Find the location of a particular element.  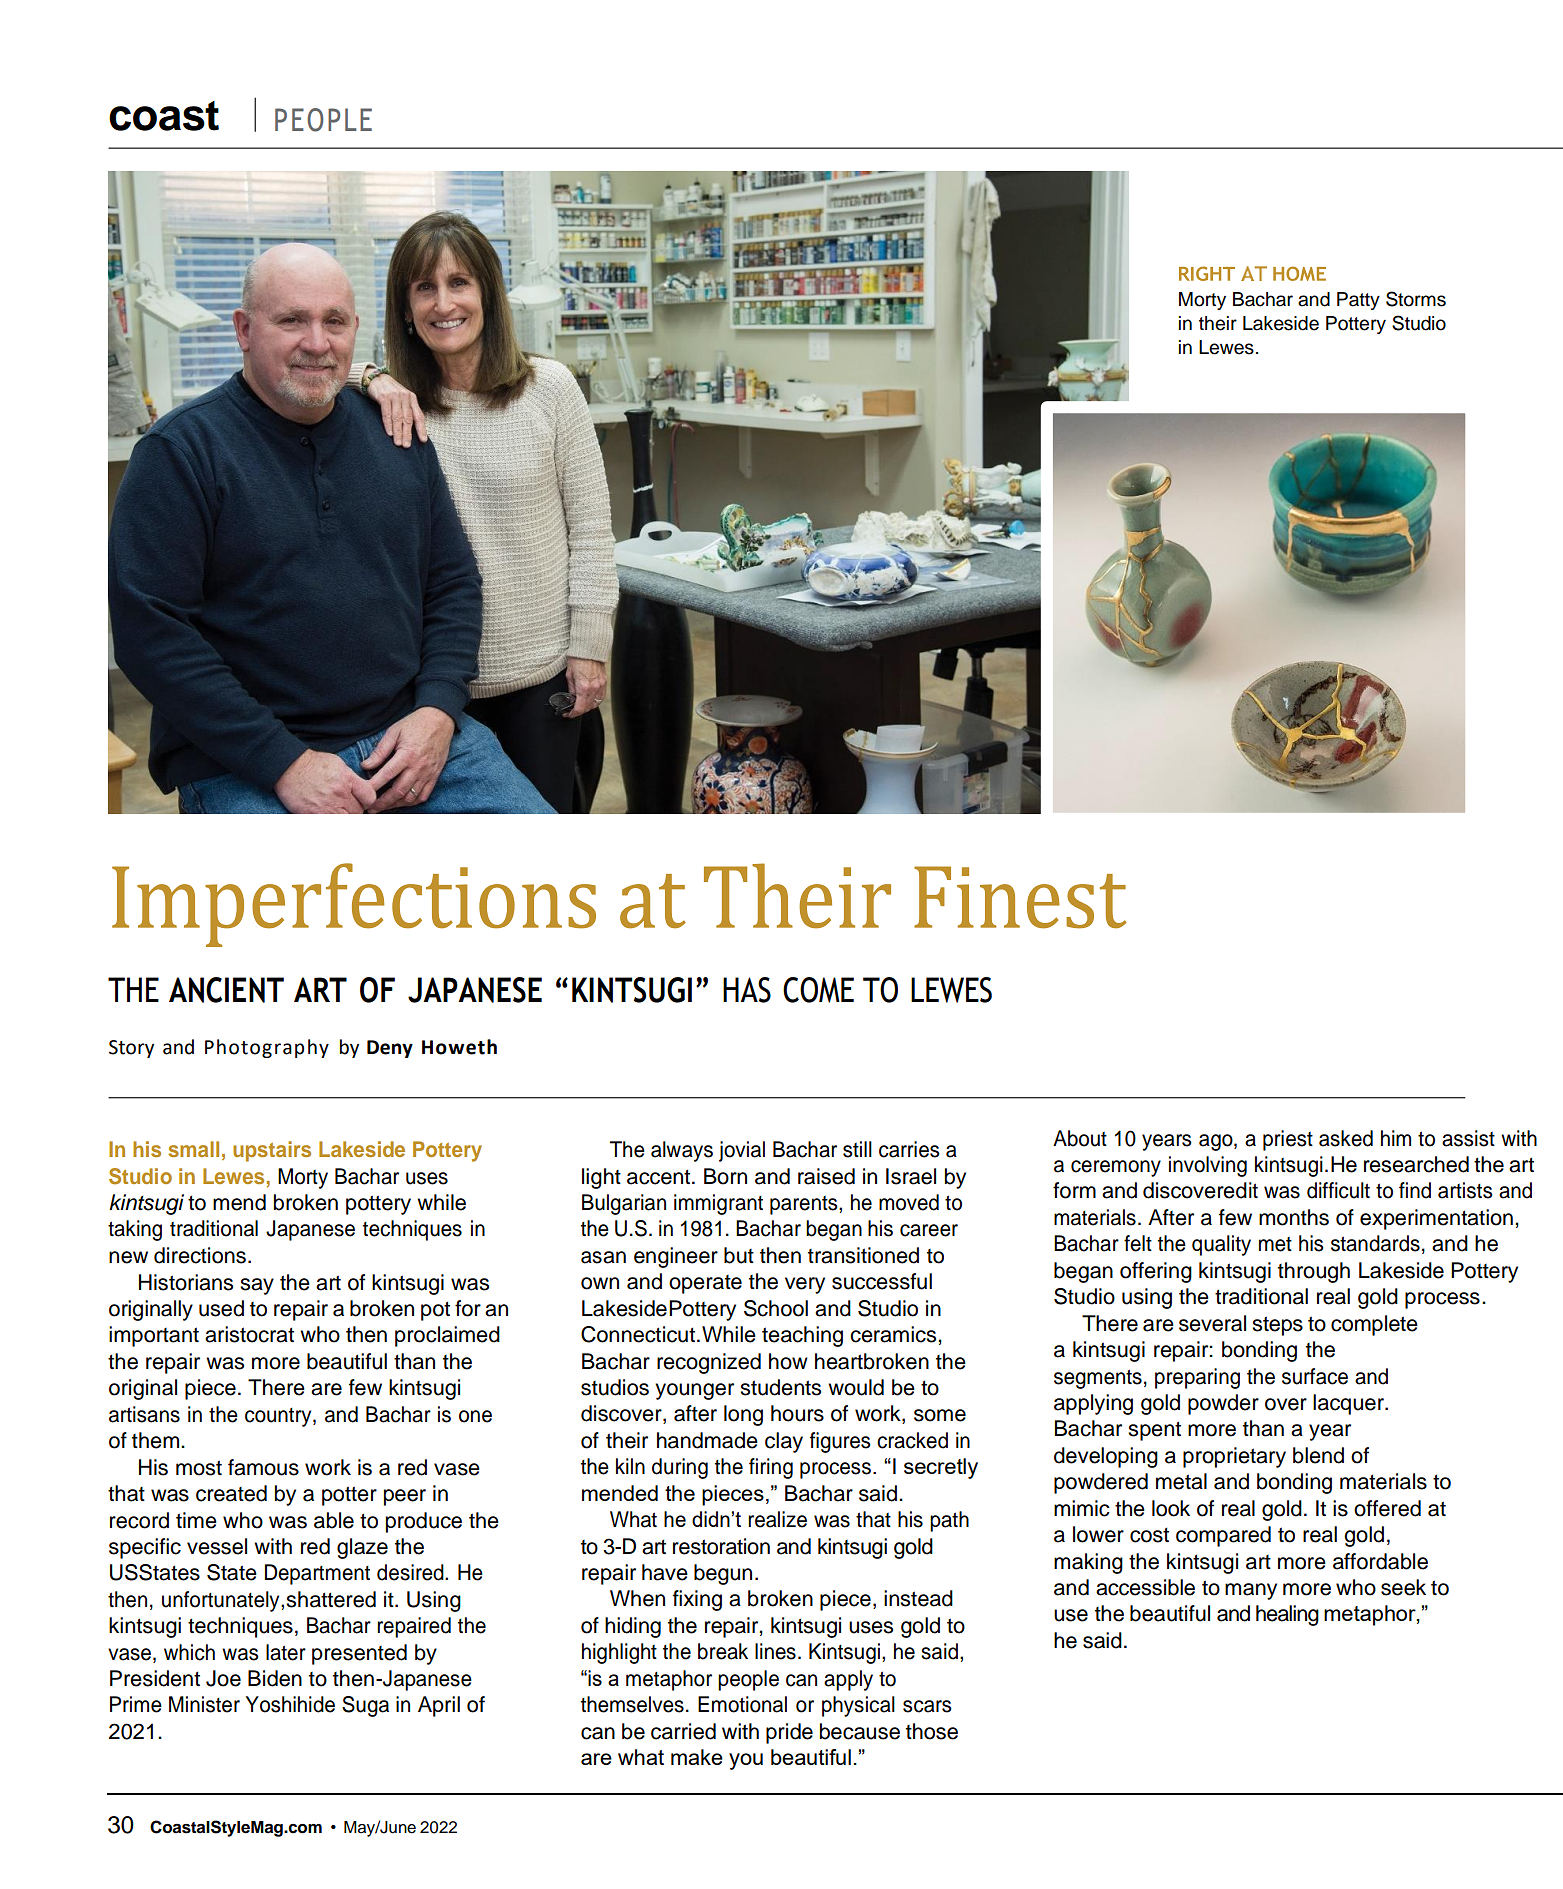

COME is located at coordinates (818, 990).
